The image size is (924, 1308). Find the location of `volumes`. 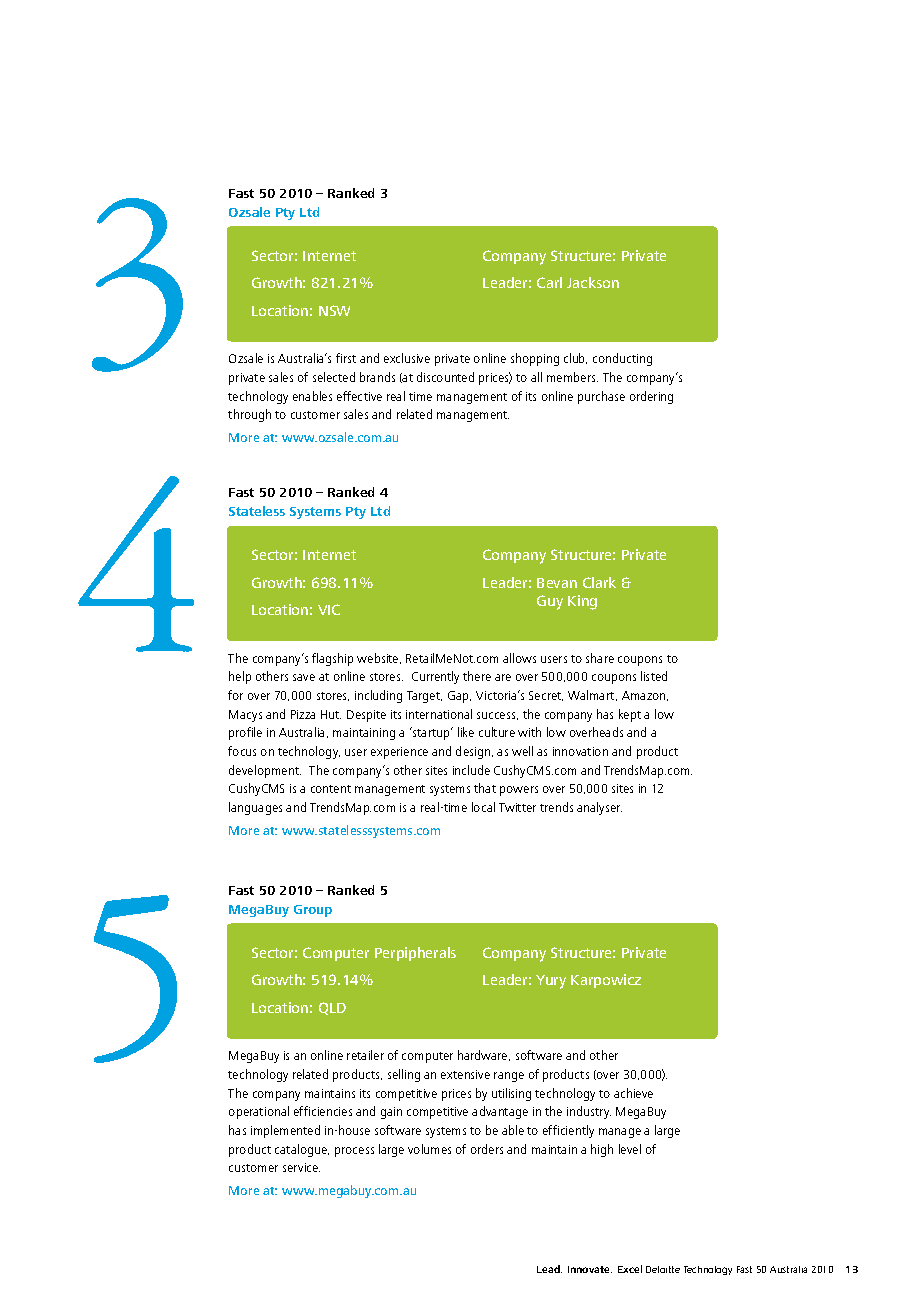

volumes is located at coordinates (429, 1149).
